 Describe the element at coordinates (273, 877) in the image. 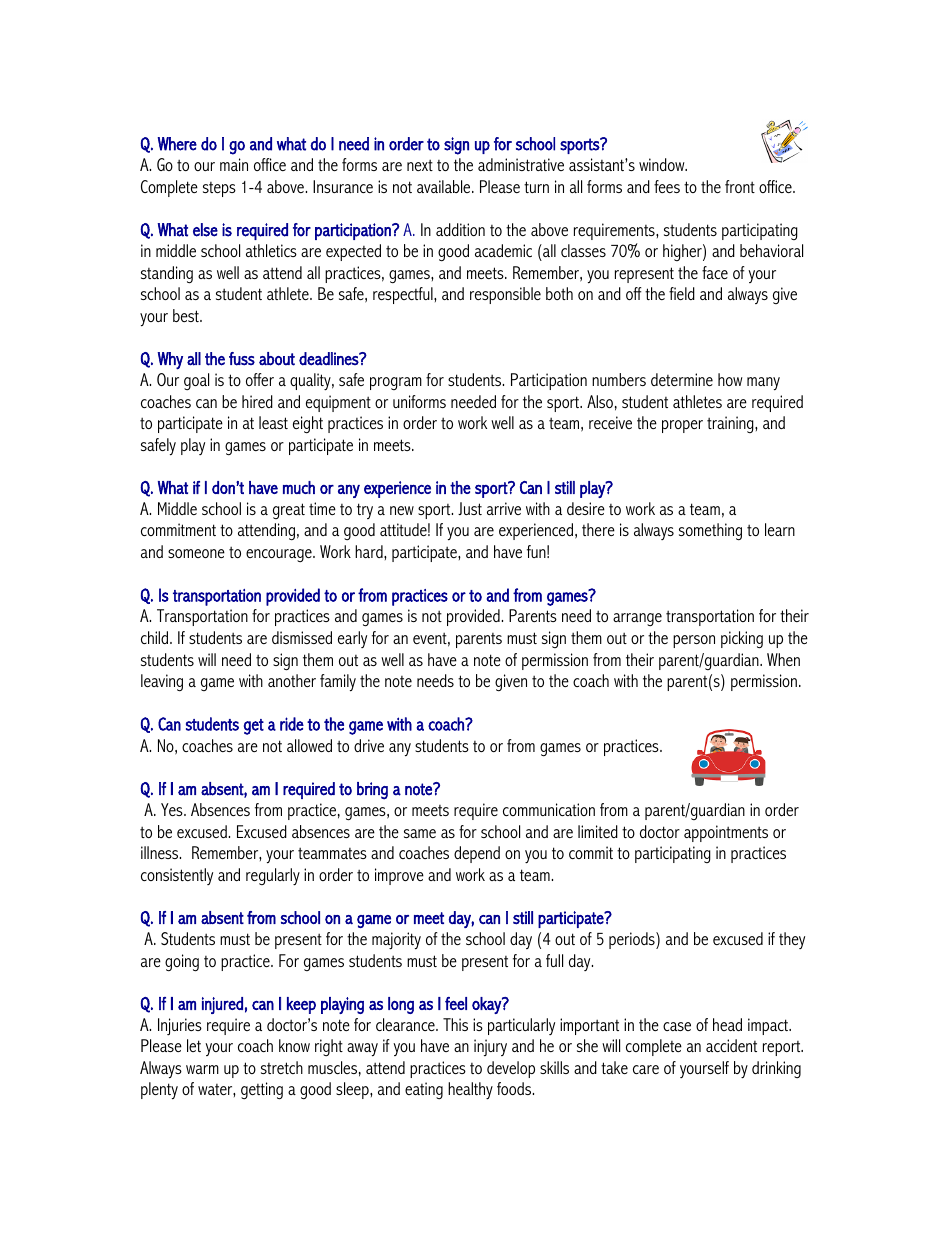

I see `regularly` at that location.
